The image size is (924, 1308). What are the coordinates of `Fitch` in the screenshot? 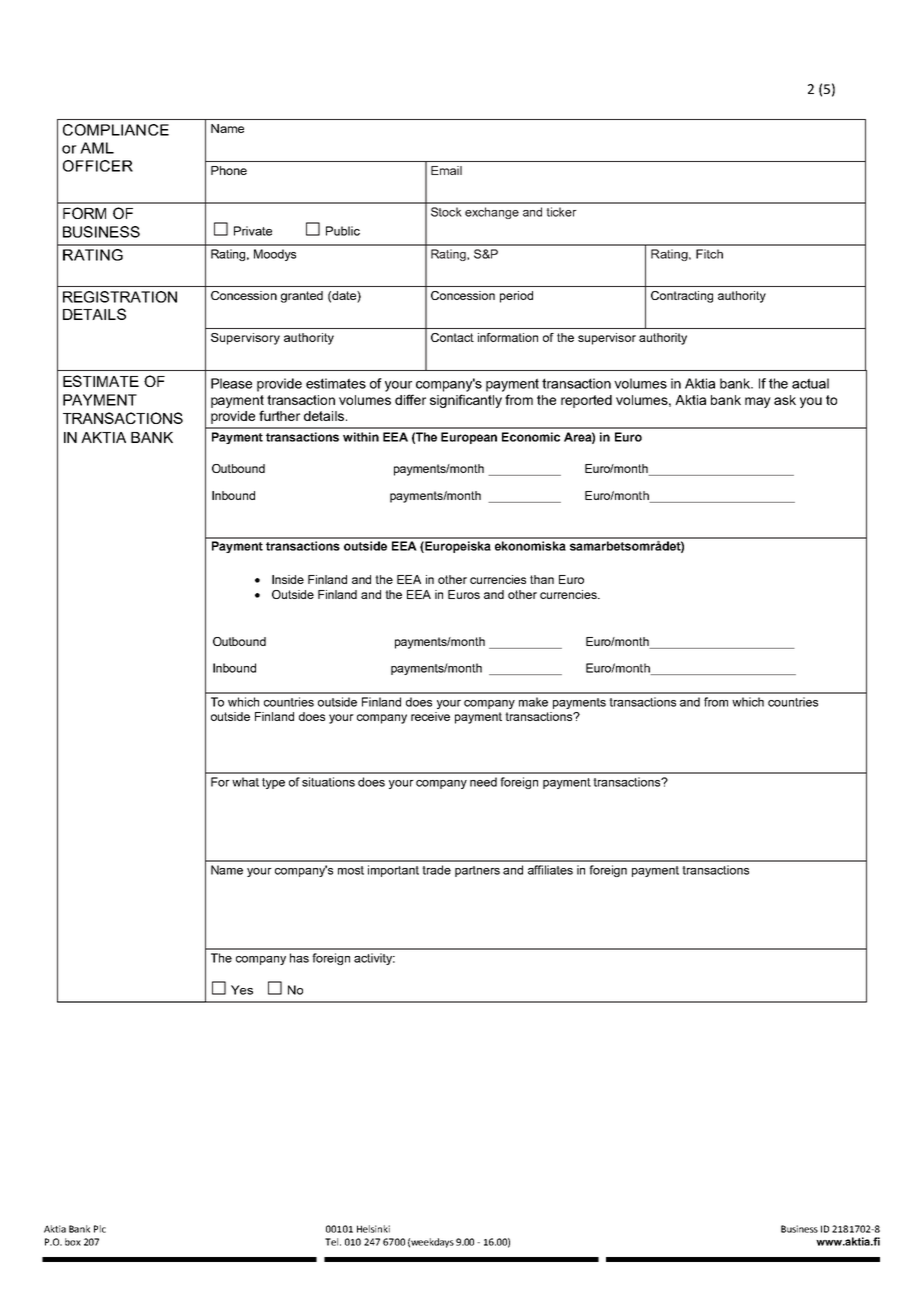 It's located at (709, 254).
